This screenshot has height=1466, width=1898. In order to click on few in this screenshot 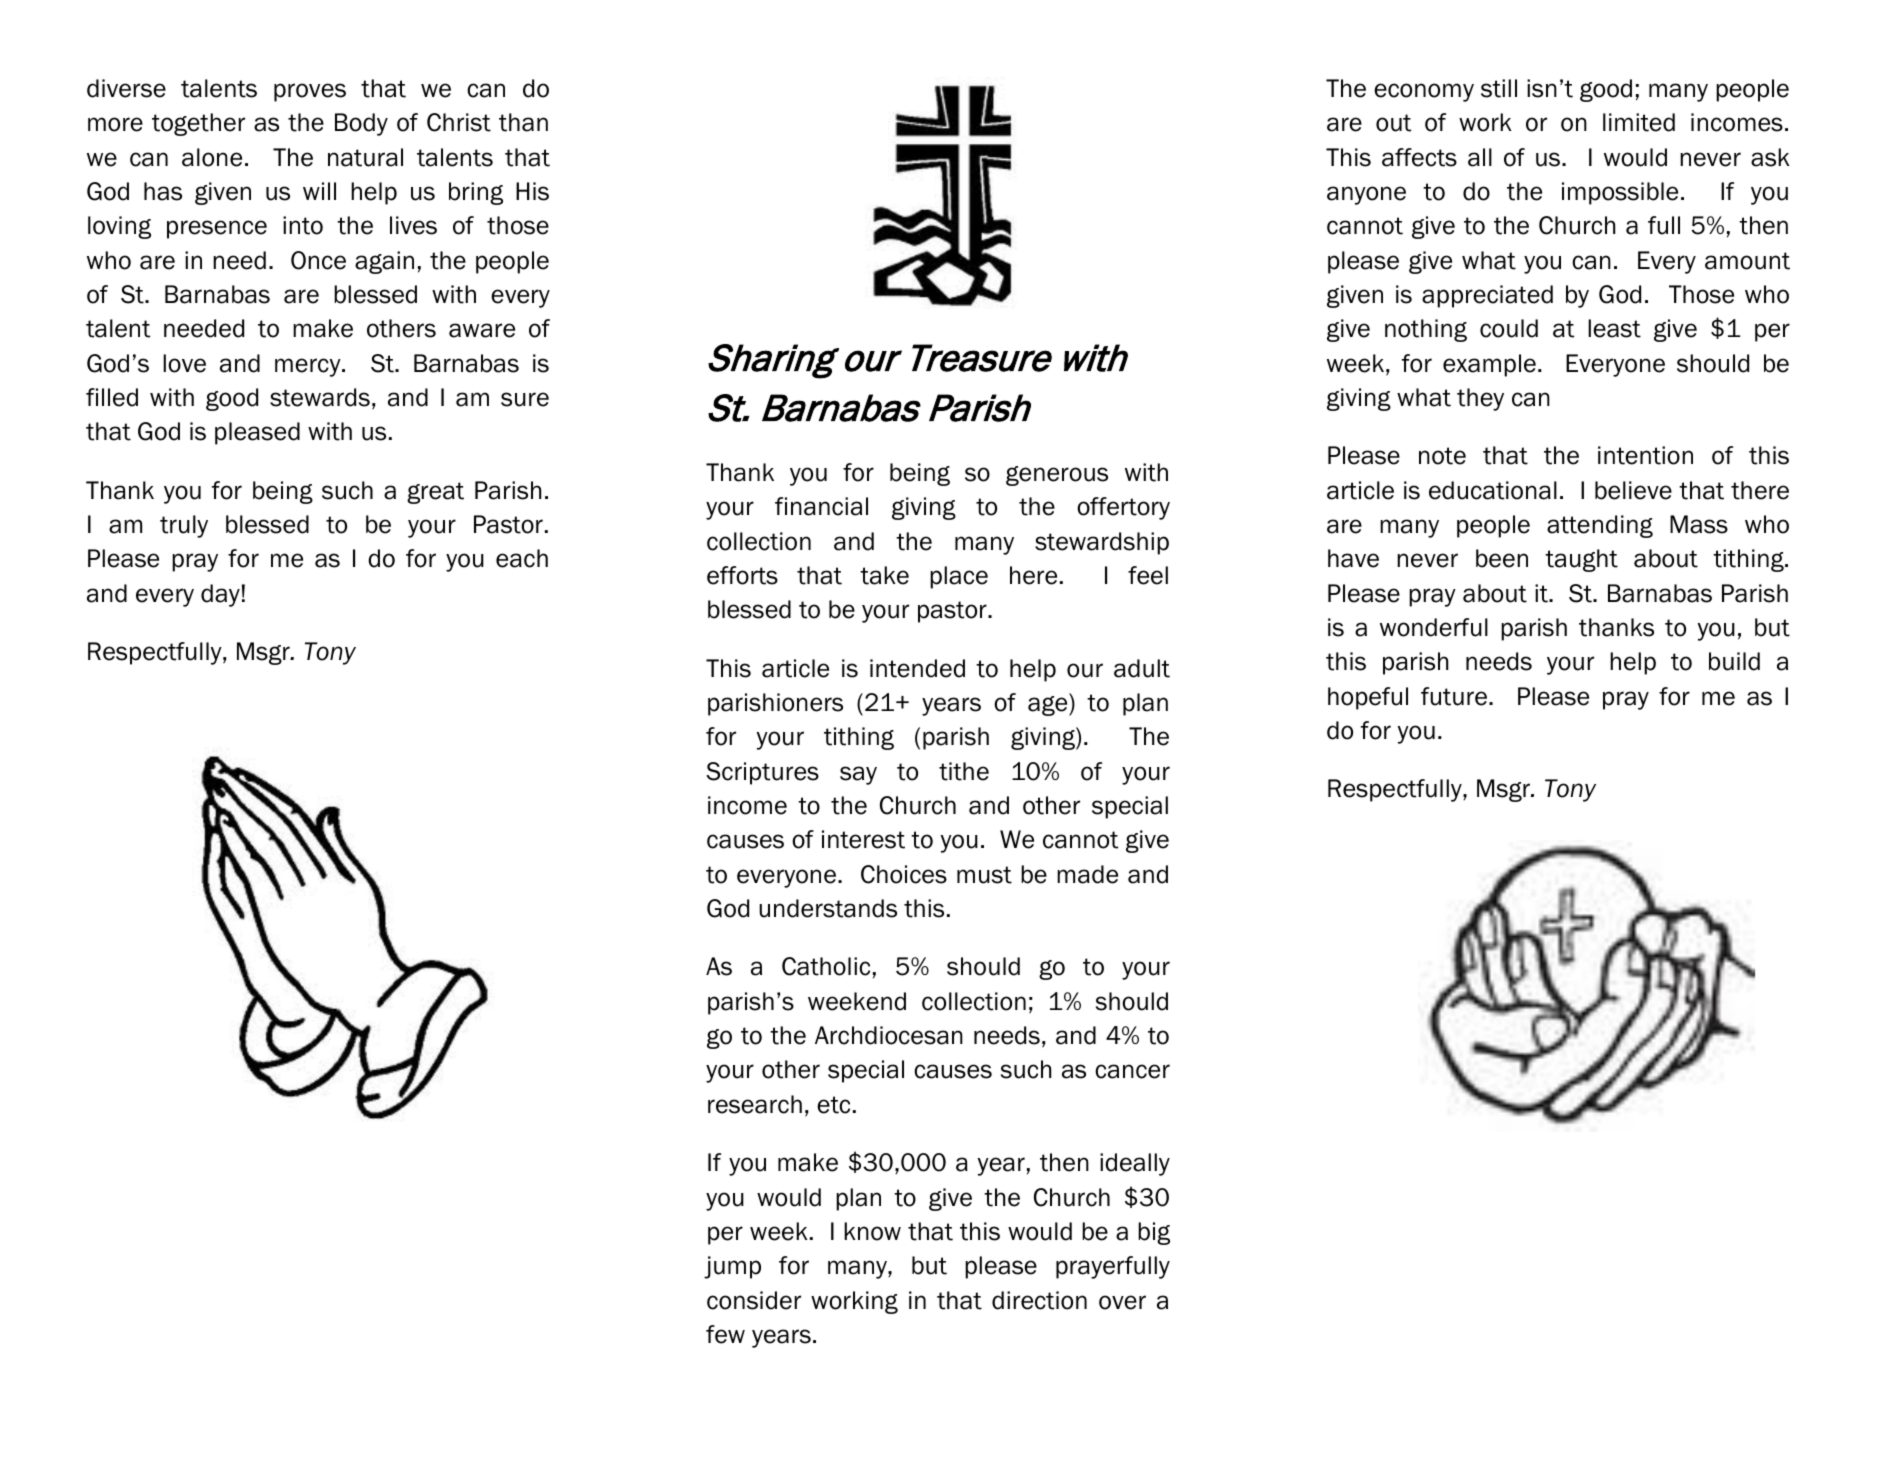, I will do `click(725, 1334)`.
